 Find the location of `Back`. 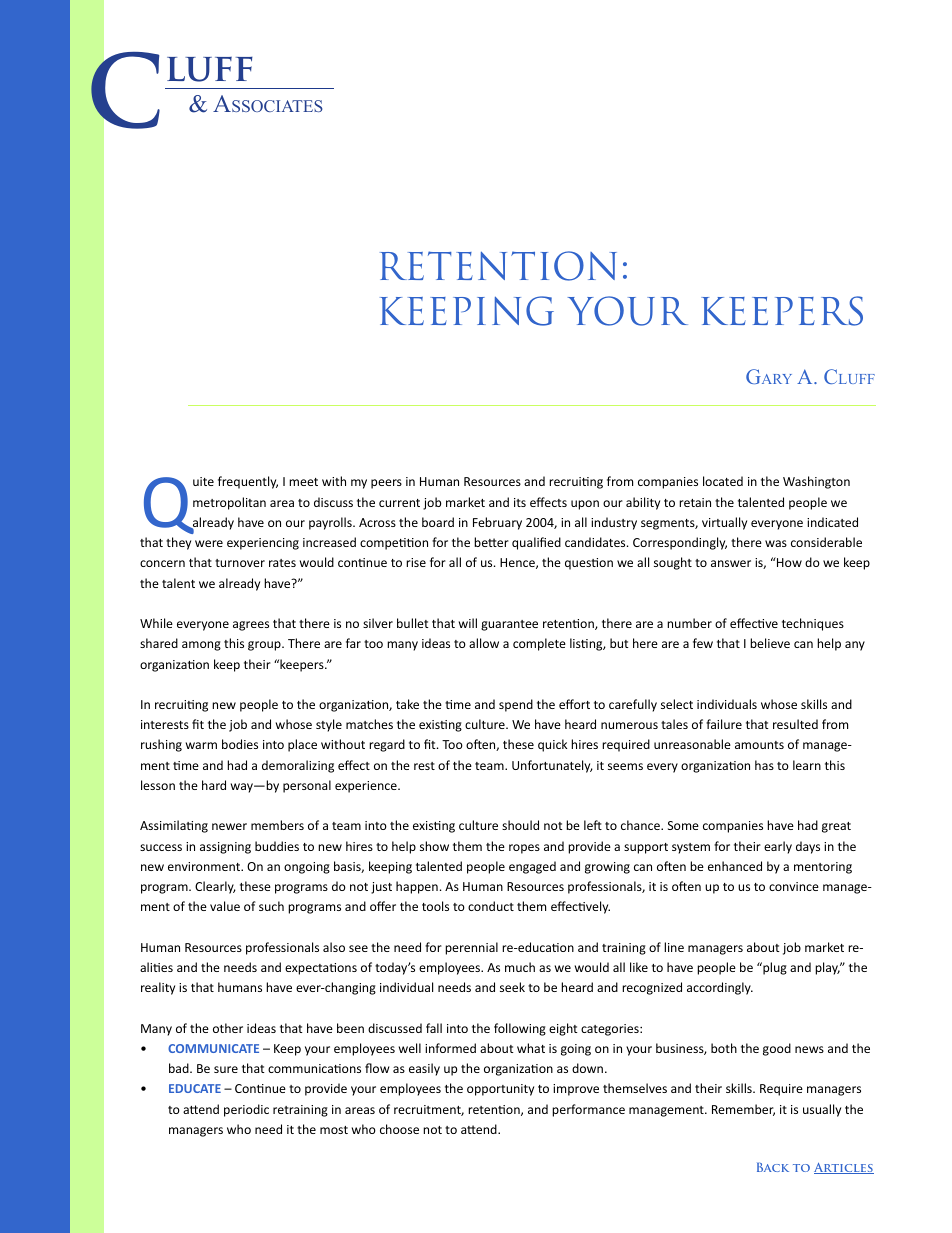

Back is located at coordinates (773, 1167).
